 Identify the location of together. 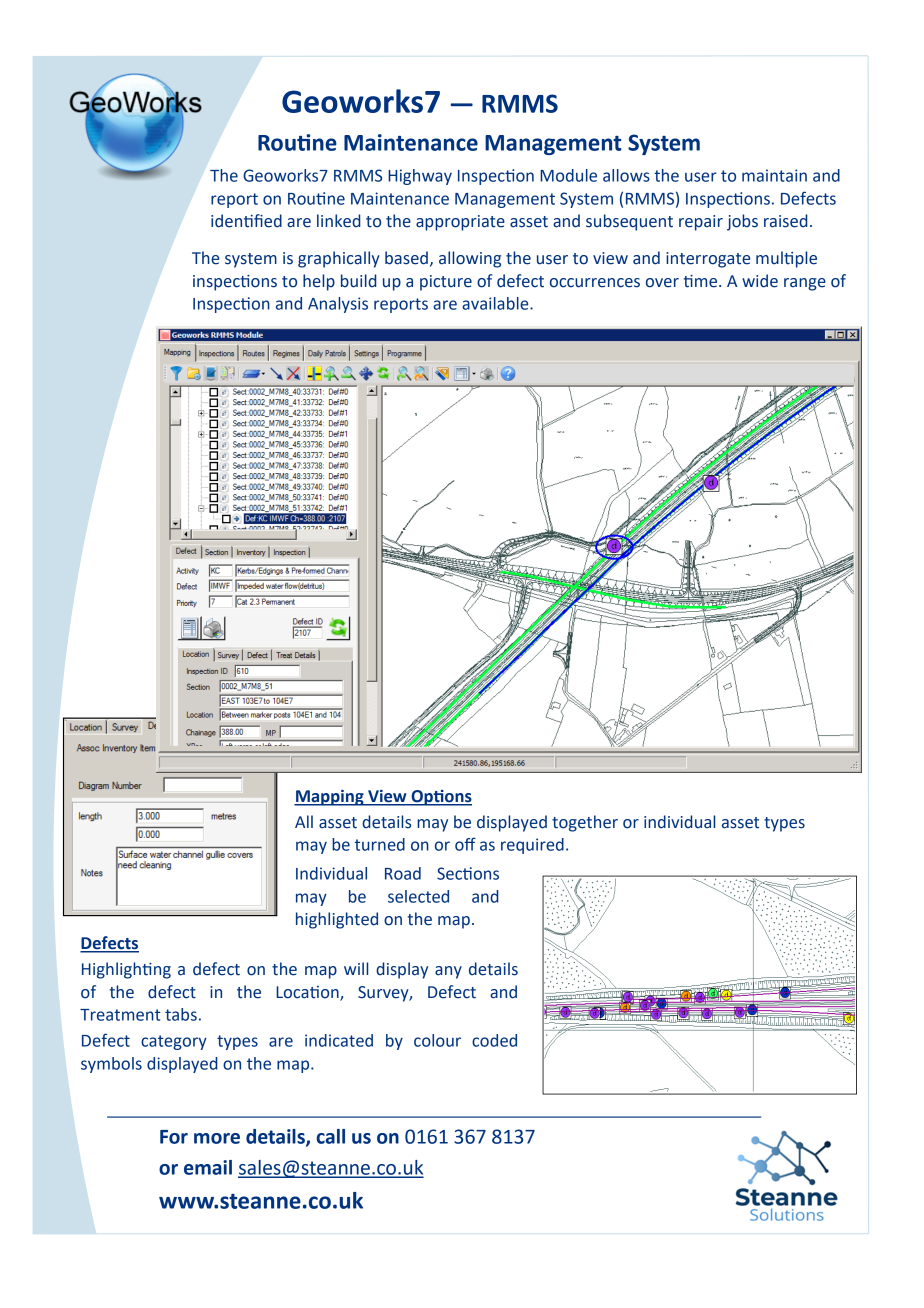
(585, 823).
